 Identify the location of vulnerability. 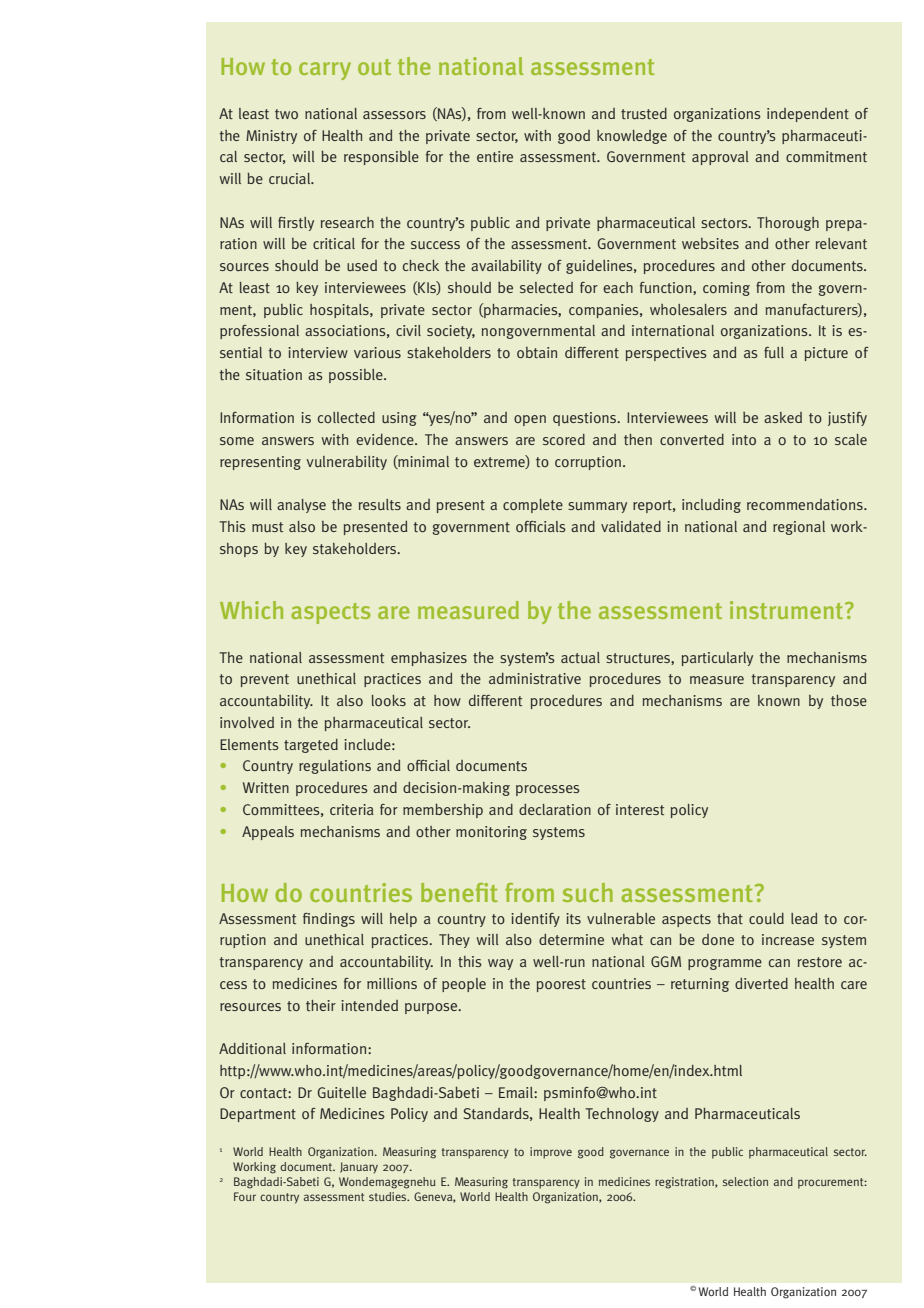
(347, 463).
